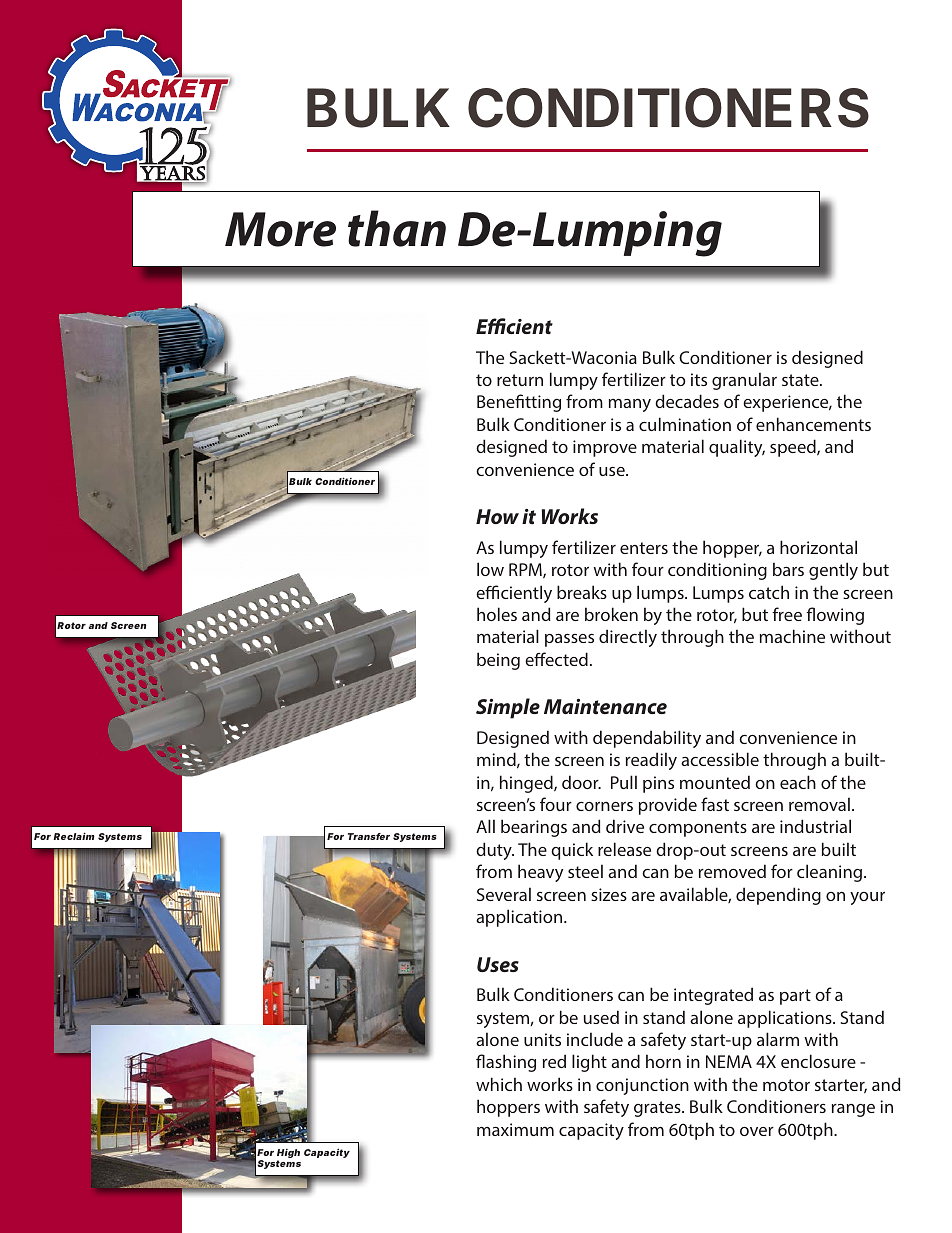  I want to click on effected, so click(556, 659).
